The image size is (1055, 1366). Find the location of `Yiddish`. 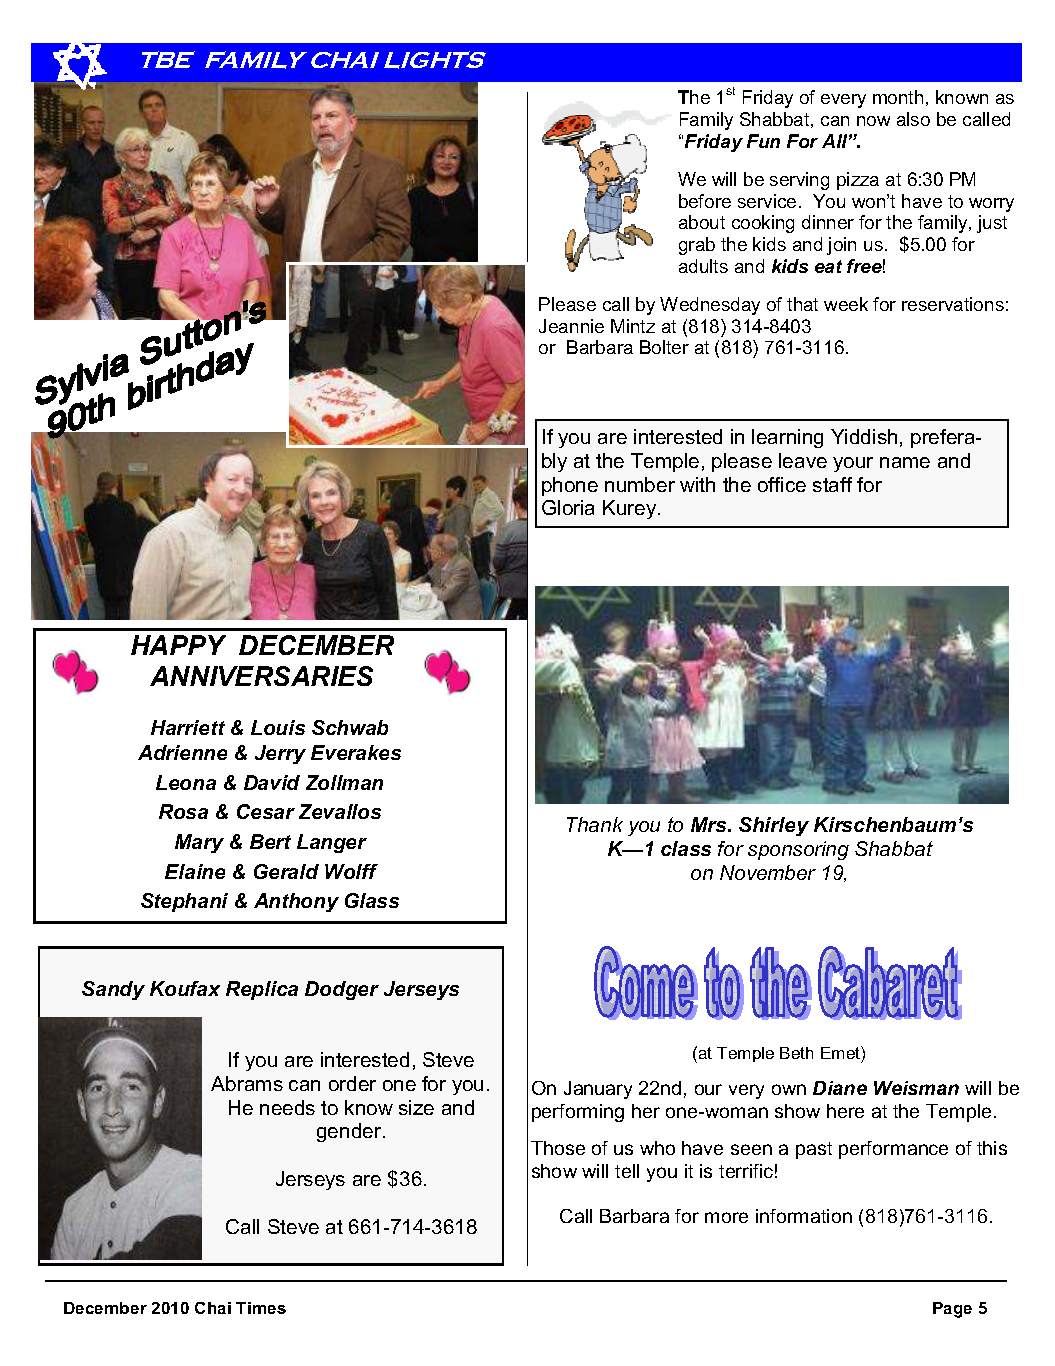

Yiddish is located at coordinates (864, 436).
